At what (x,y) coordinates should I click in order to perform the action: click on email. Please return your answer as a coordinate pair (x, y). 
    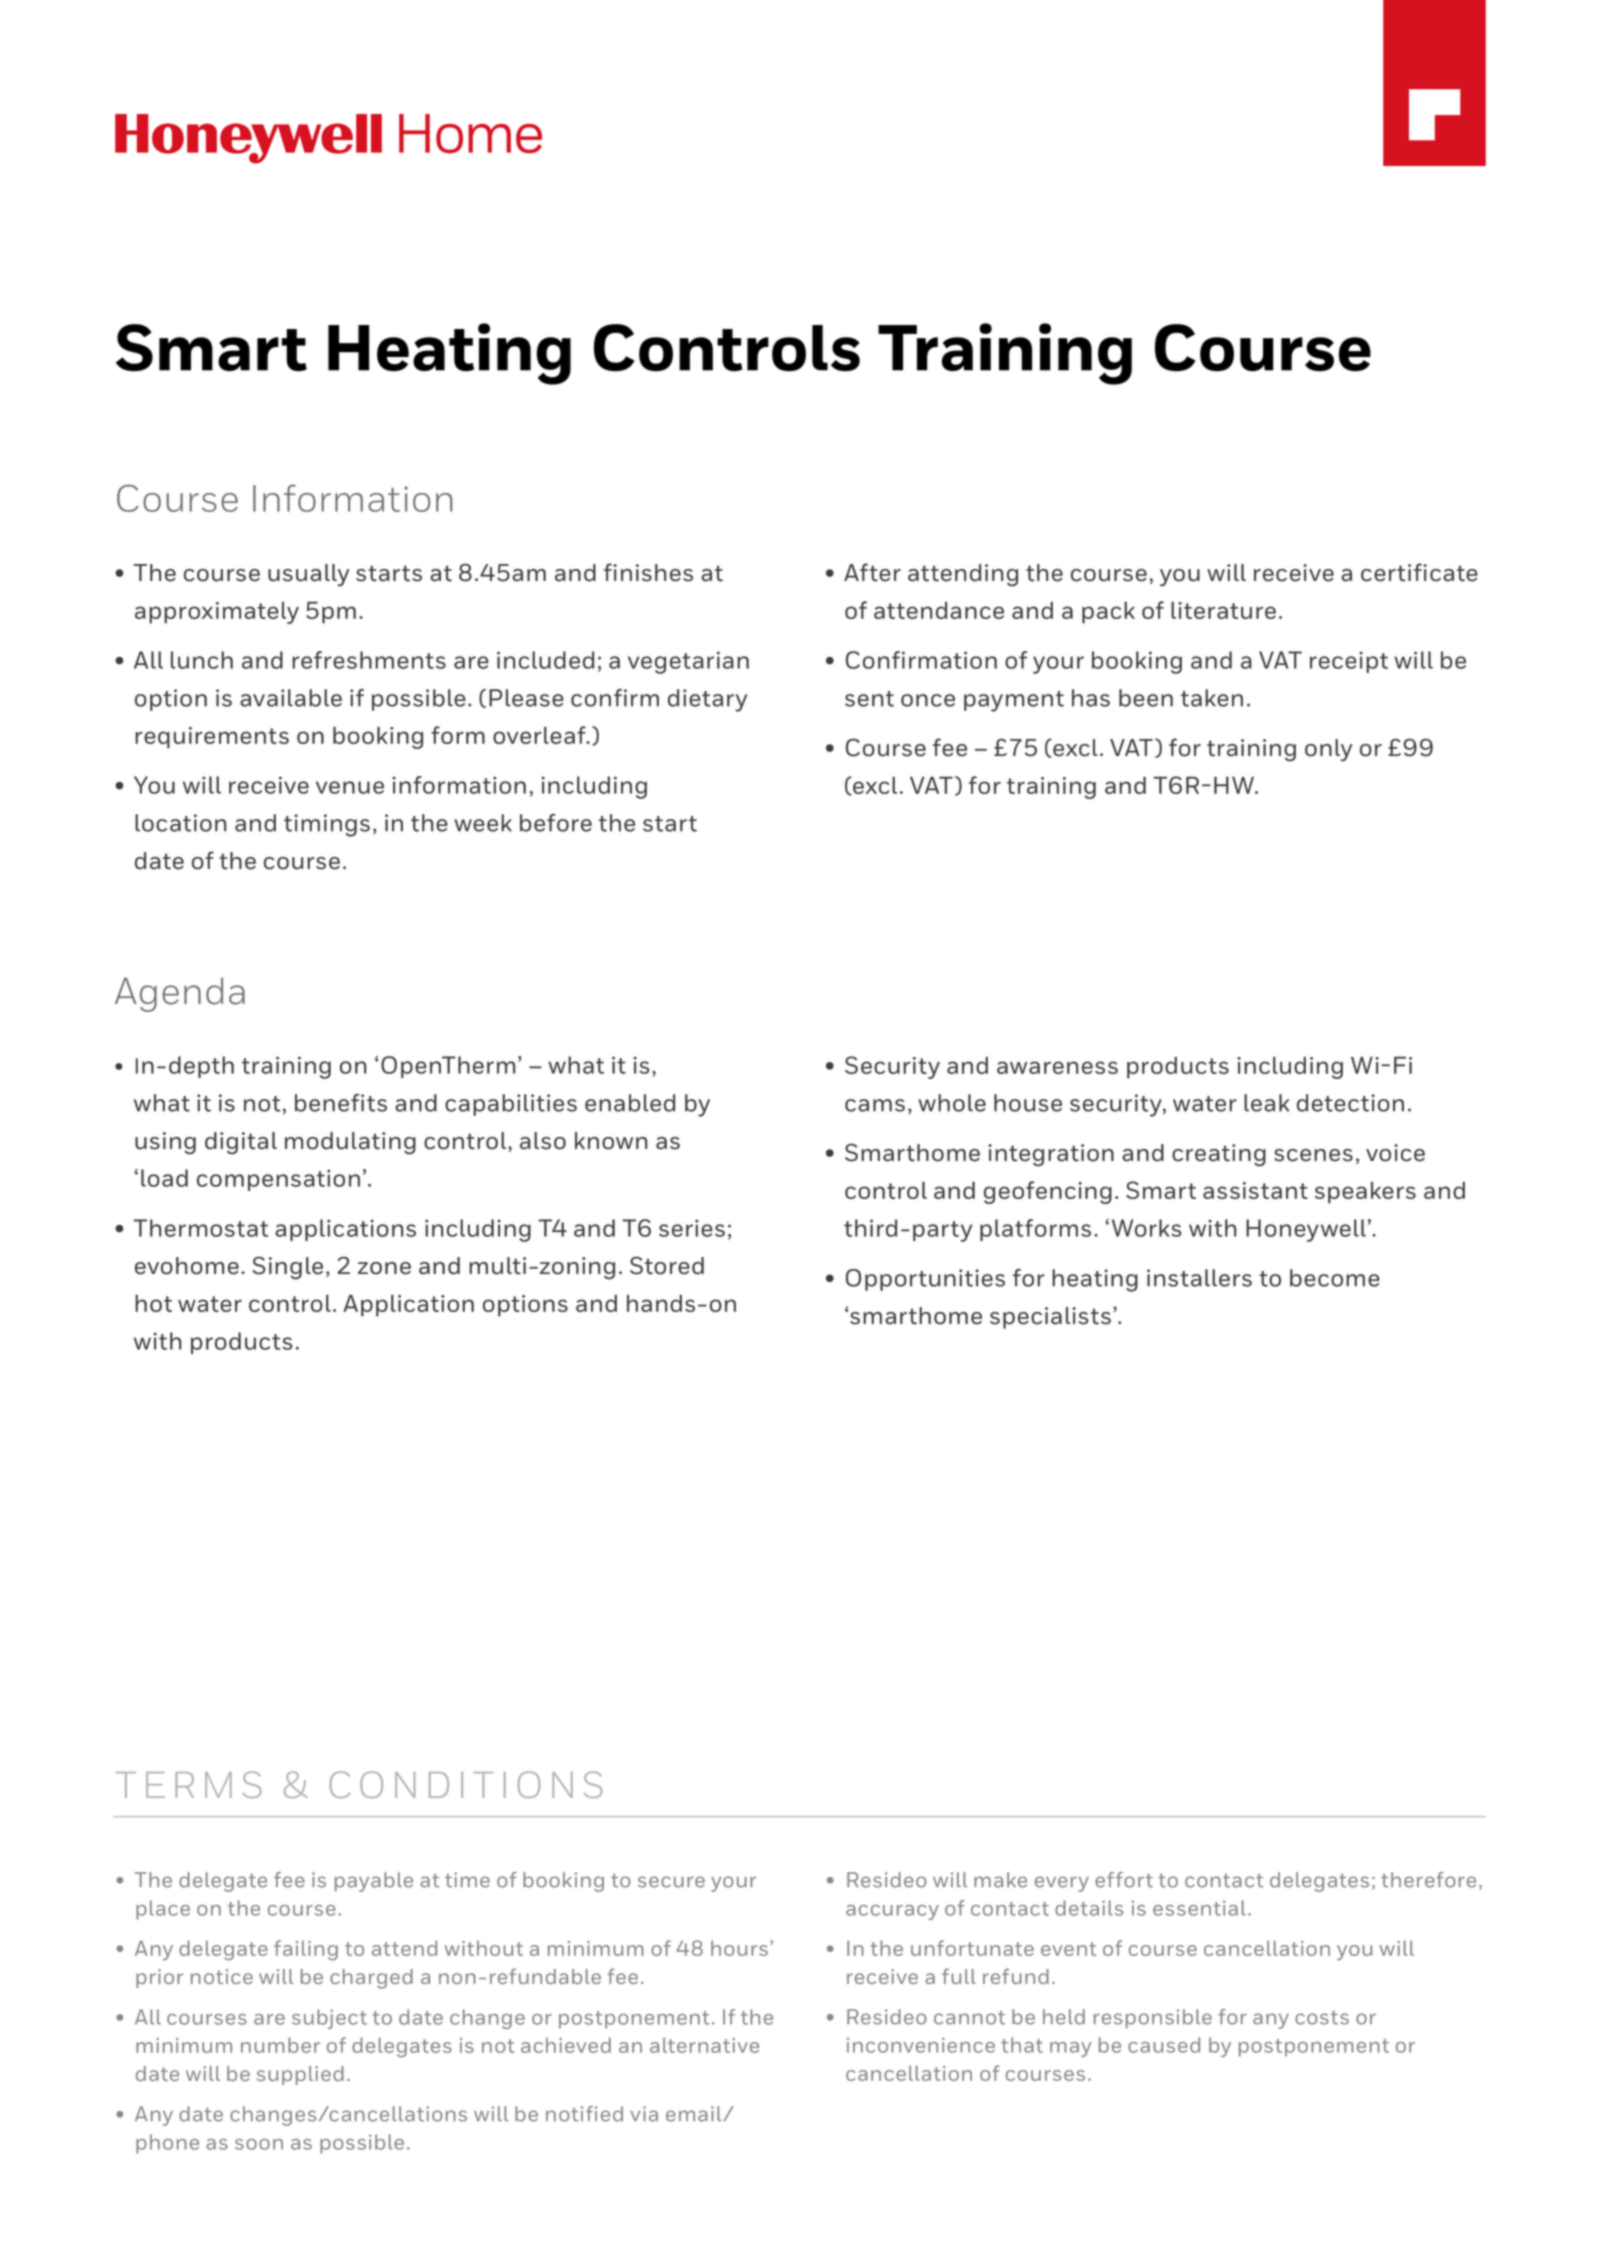
    Looking at the image, I should click on (695, 2114).
